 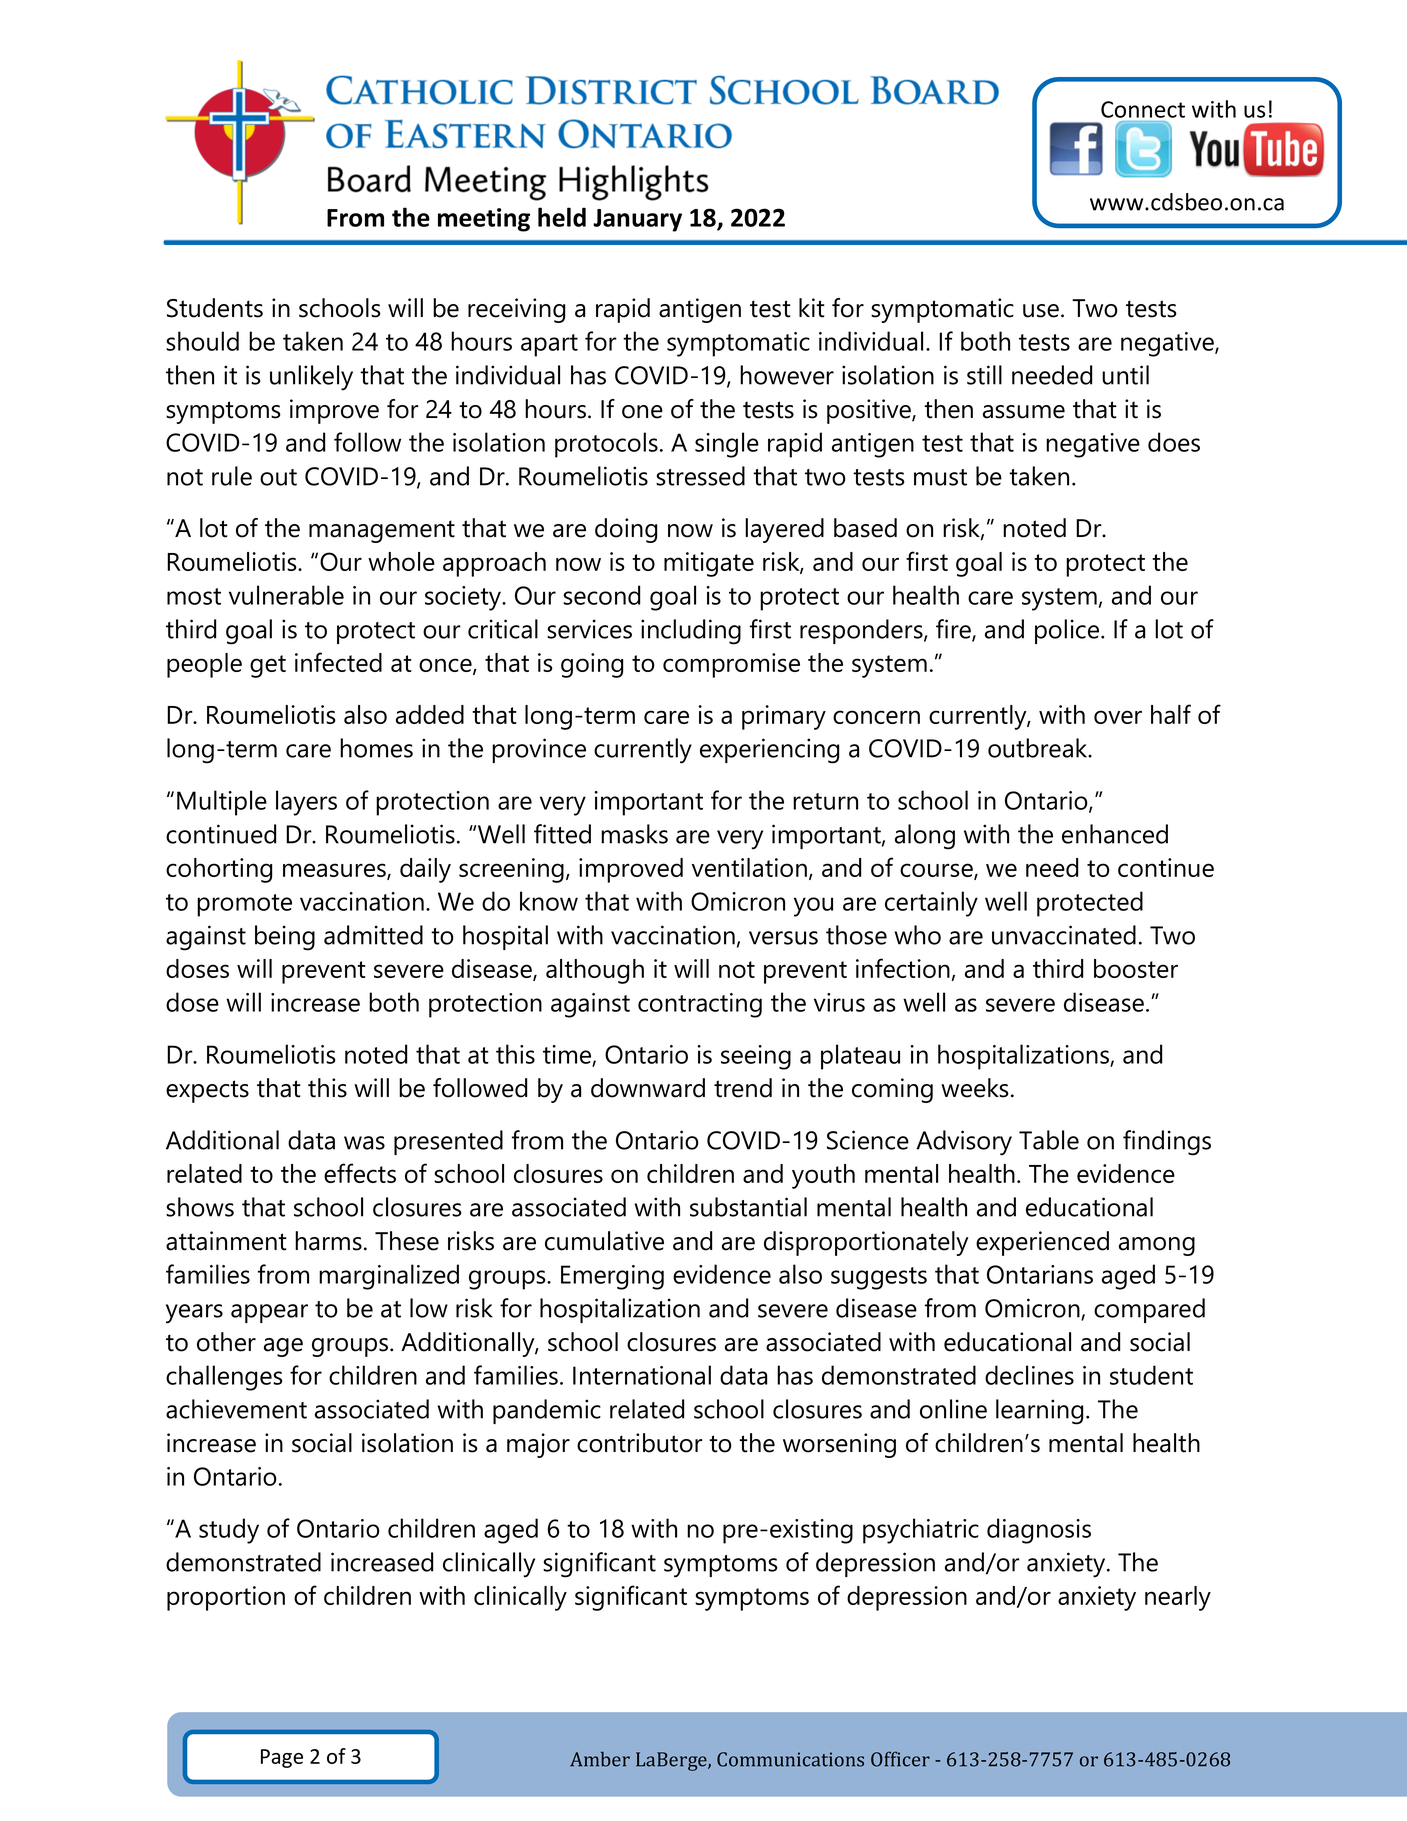 What do you see at coordinates (484, 220) in the screenshot?
I see `meeting` at bounding box center [484, 220].
